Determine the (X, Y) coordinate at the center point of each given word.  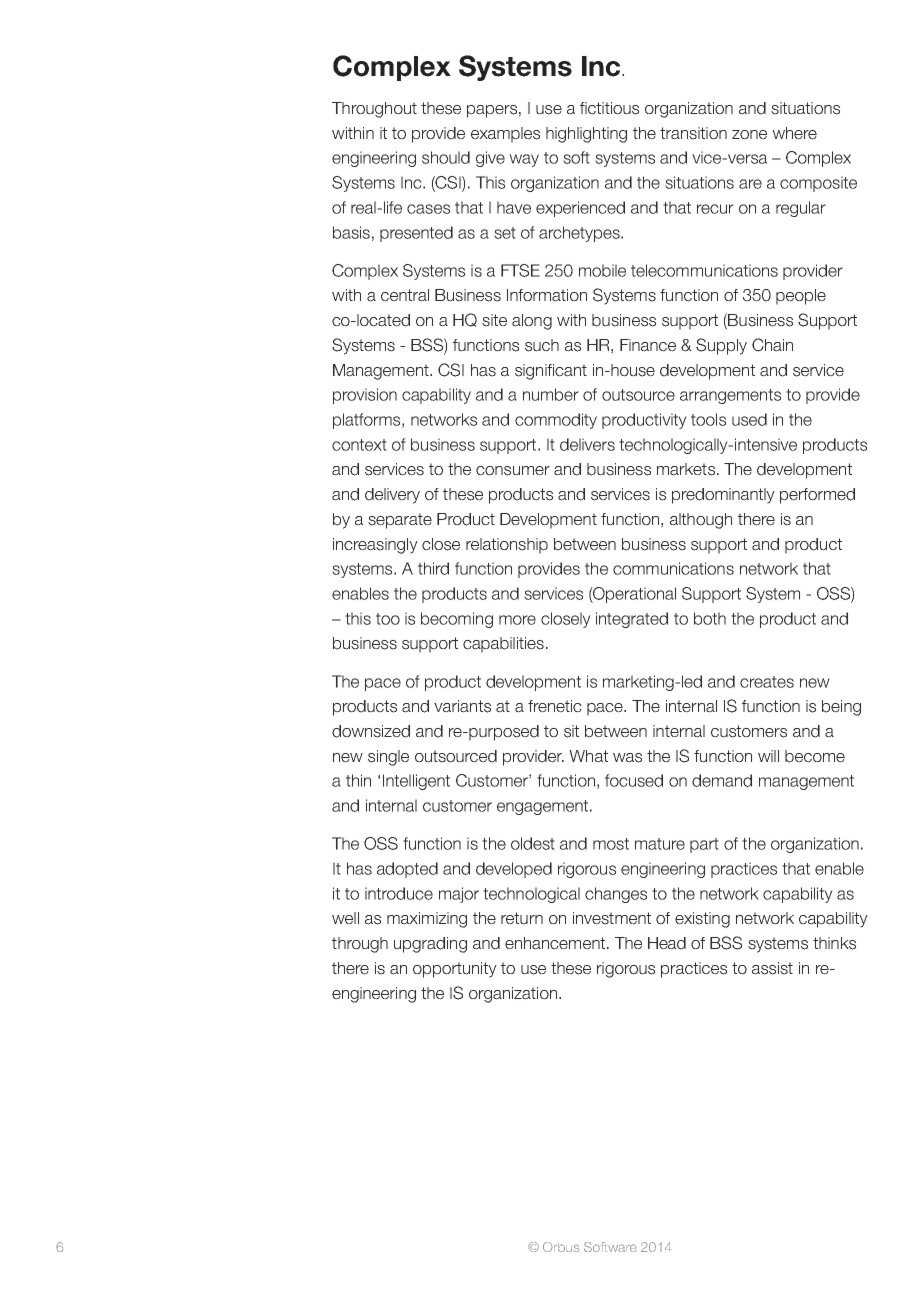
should (446, 157)
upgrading (430, 945)
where (794, 133)
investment (612, 918)
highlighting (586, 135)
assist (772, 968)
